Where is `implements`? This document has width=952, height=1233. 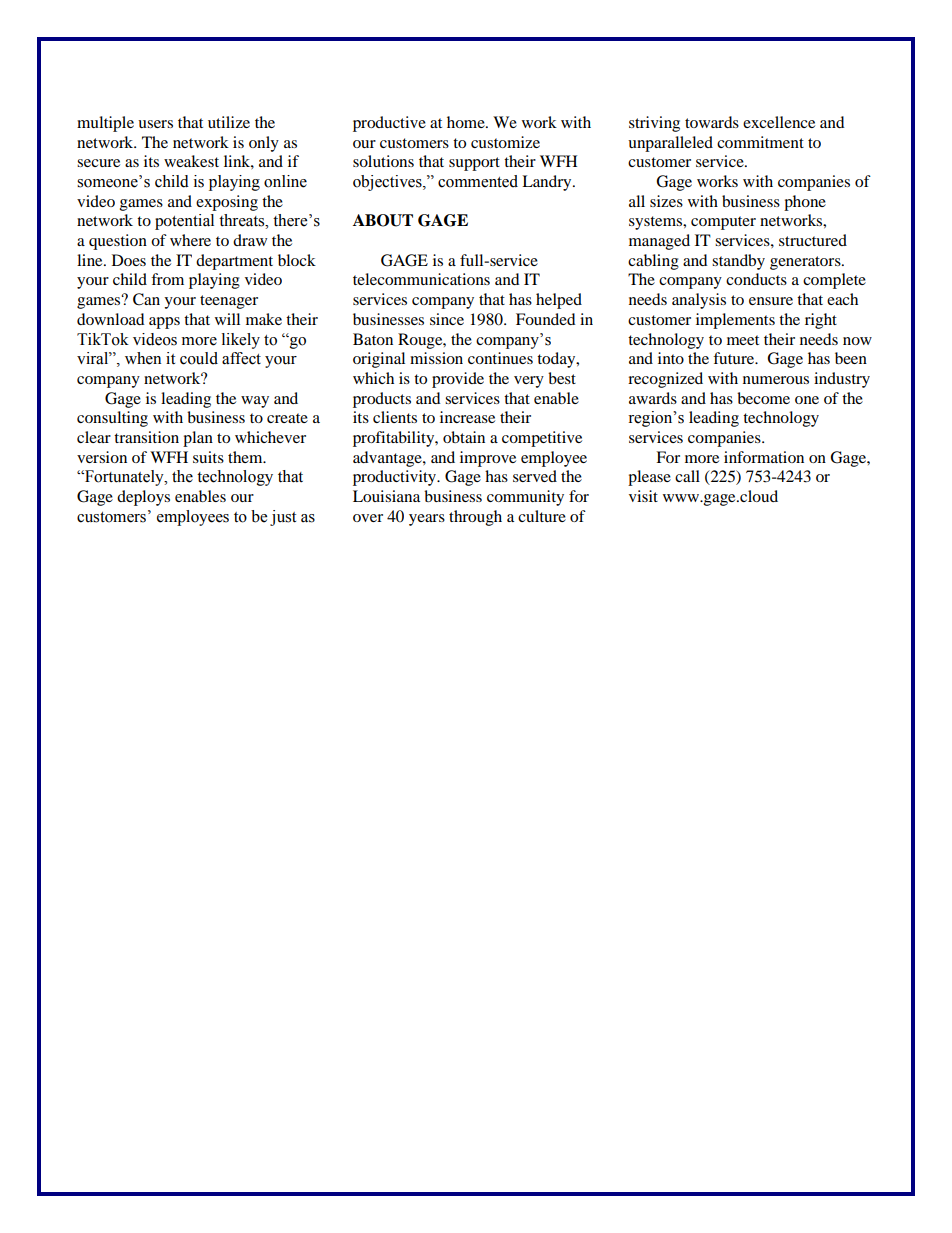
implements is located at coordinates (735, 321).
